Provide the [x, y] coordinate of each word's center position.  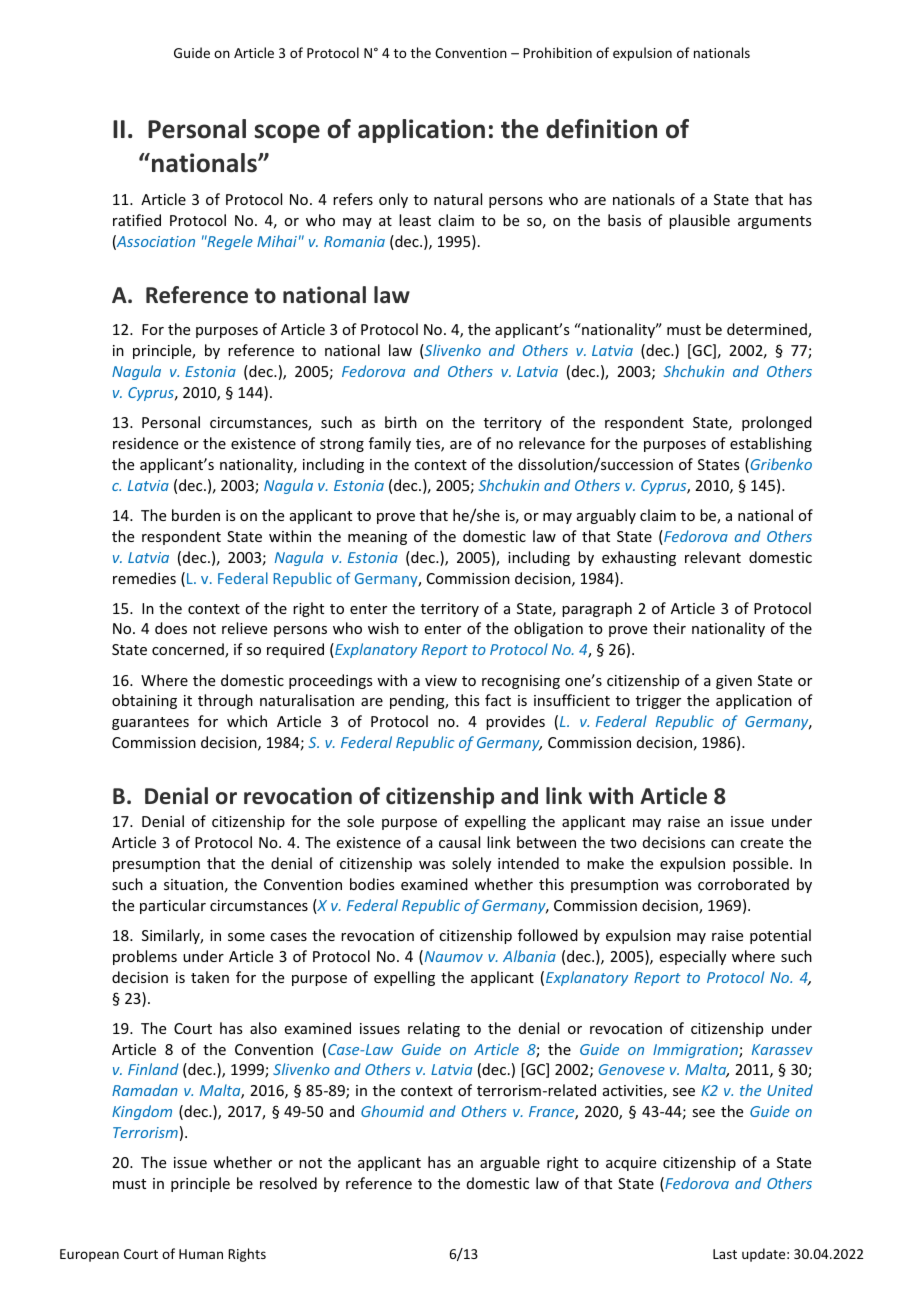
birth [401, 422]
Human [201, 1254]
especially [693, 957]
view [441, 680]
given [734, 682]
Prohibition [557, 52]
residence [145, 443]
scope [287, 133]
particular [173, 906]
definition [601, 129]
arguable [510, 1163]
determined [768, 330]
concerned [189, 650]
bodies [372, 884]
